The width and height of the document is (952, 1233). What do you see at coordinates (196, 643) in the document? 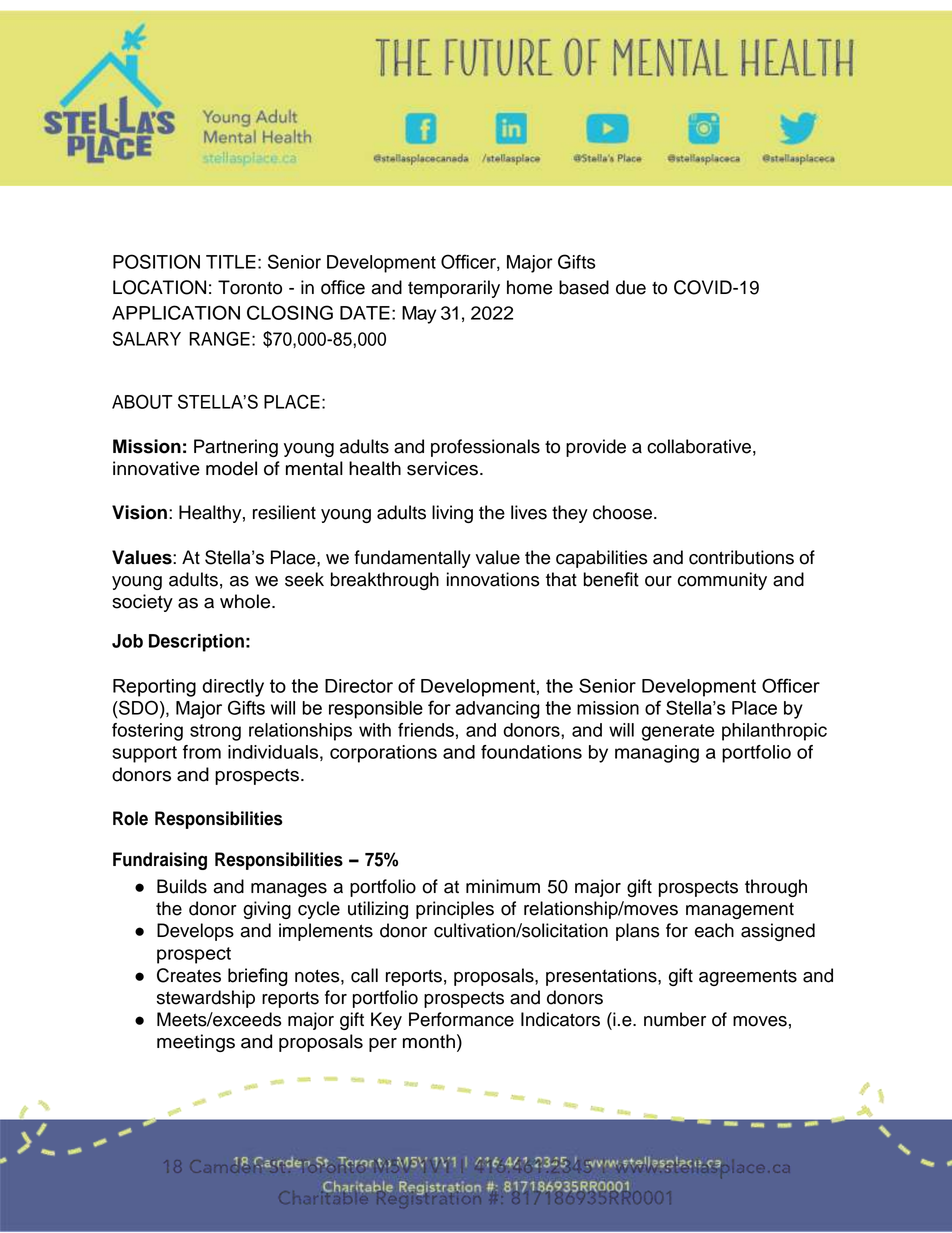
I see `Description` at bounding box center [196, 643].
